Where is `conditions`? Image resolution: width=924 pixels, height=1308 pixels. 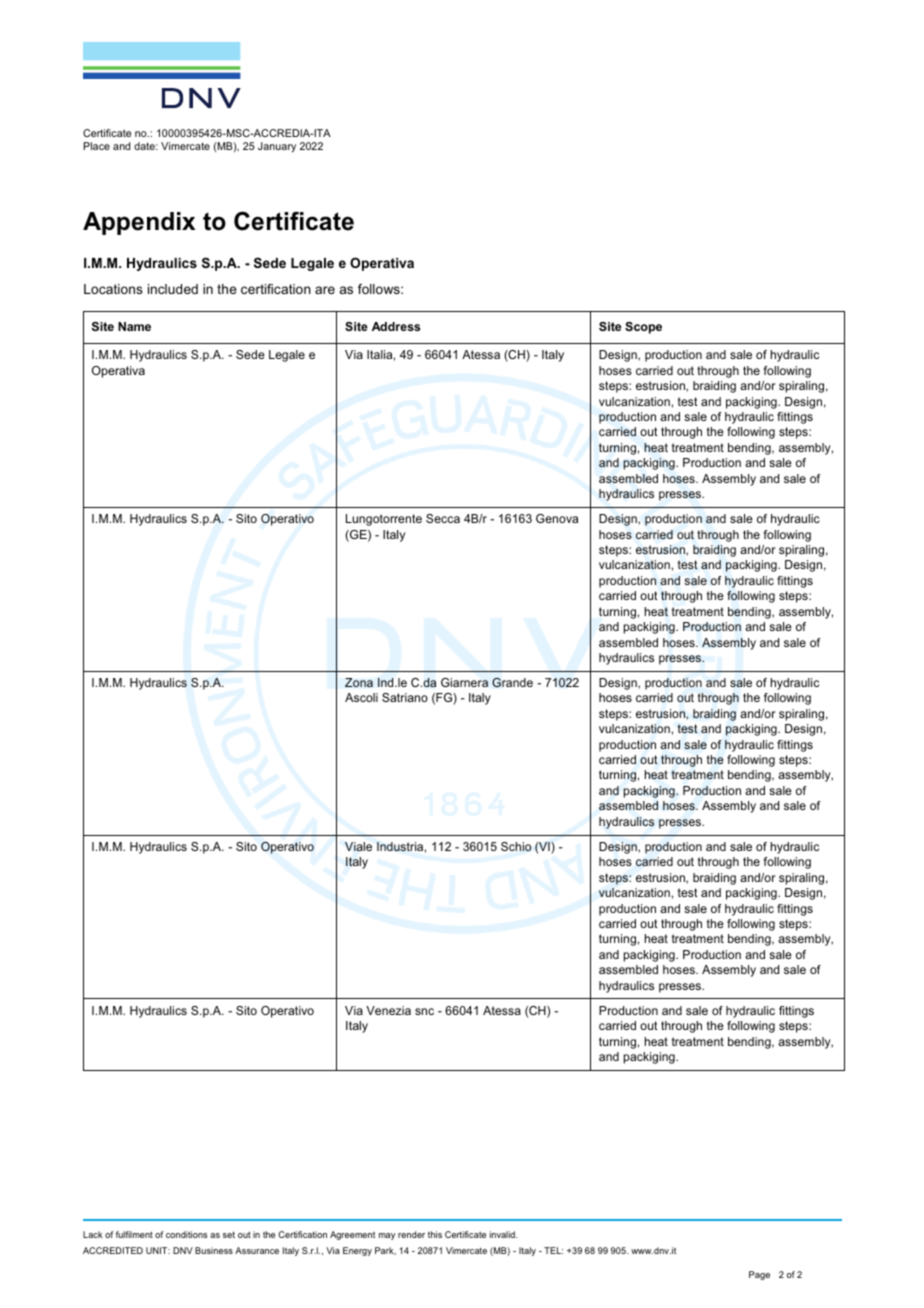 conditions is located at coordinates (186, 1234).
